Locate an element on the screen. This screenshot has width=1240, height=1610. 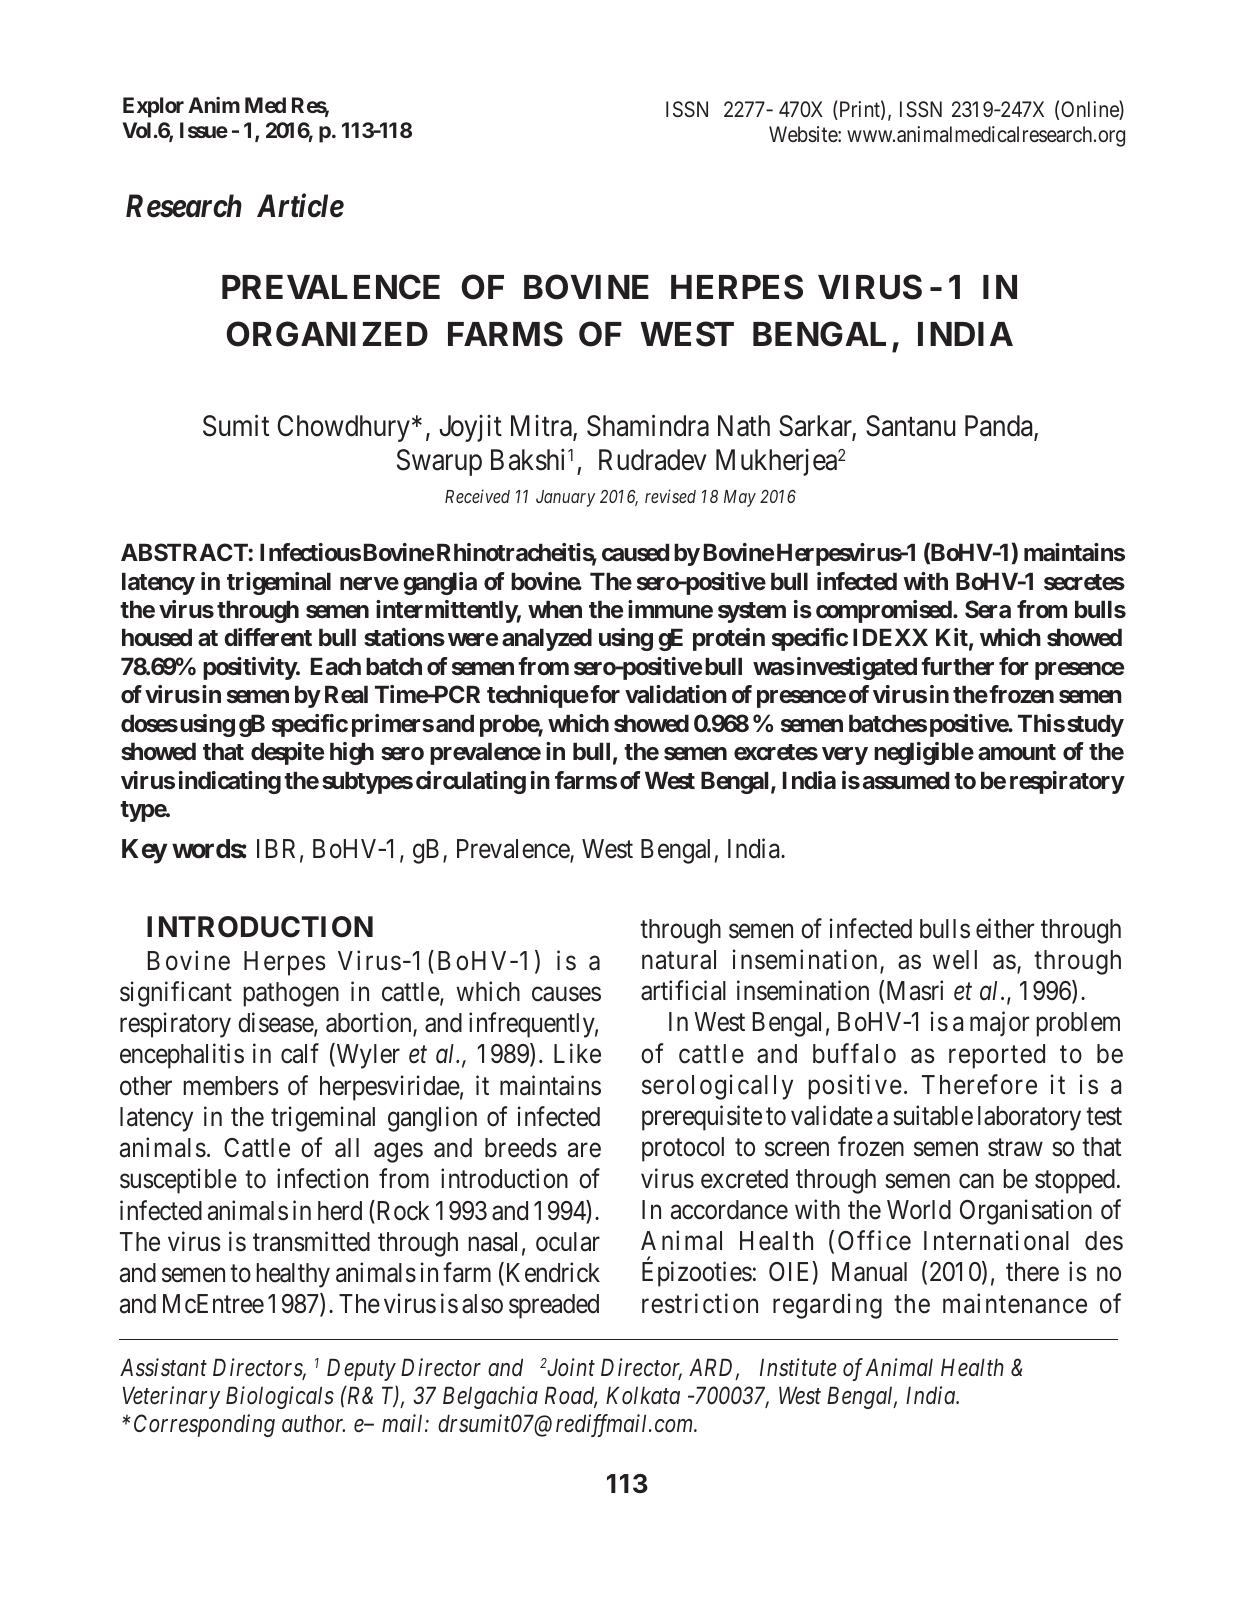
Biologicals is located at coordinates (280, 1397).
